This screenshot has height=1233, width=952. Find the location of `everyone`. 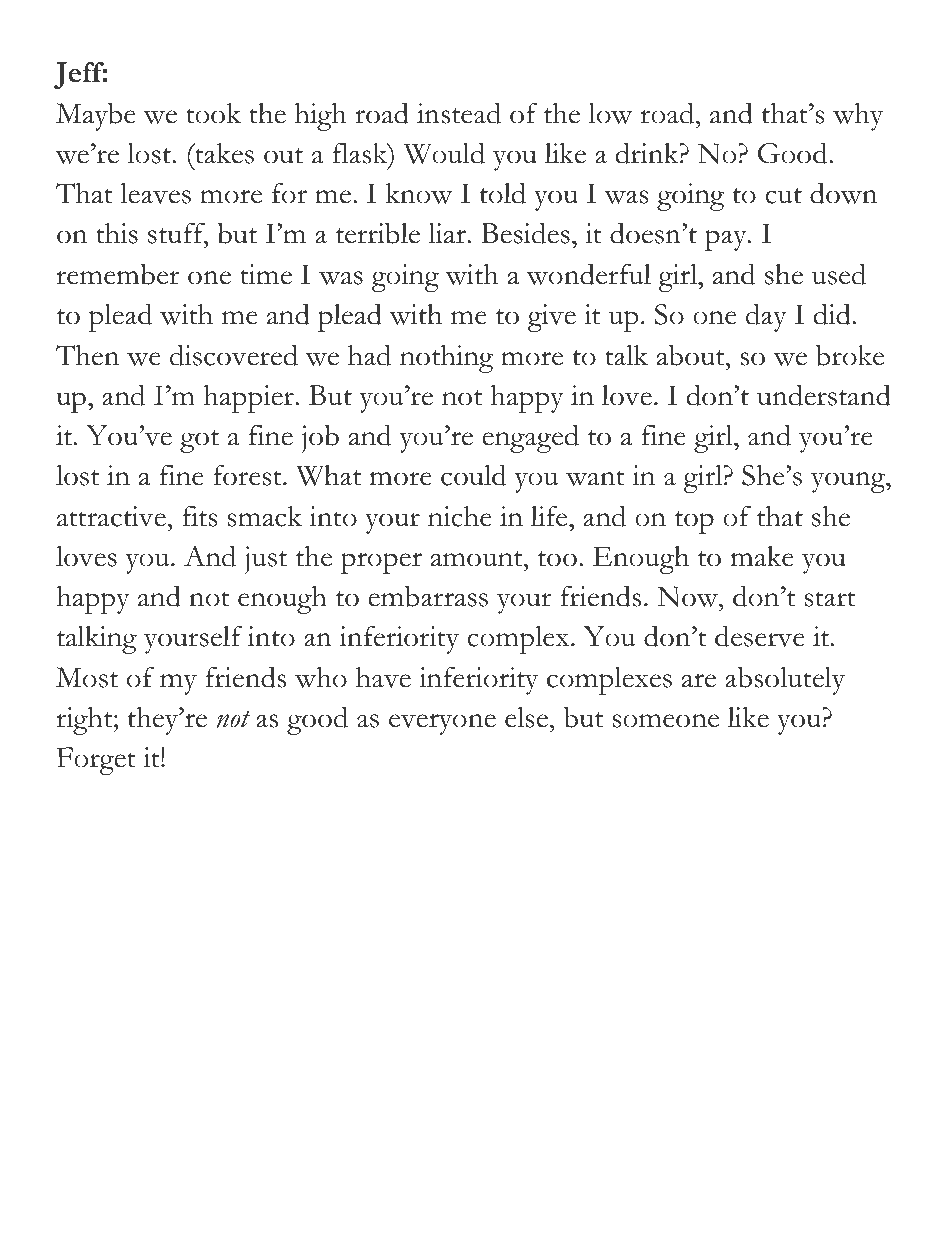

everyone is located at coordinates (442, 724).
